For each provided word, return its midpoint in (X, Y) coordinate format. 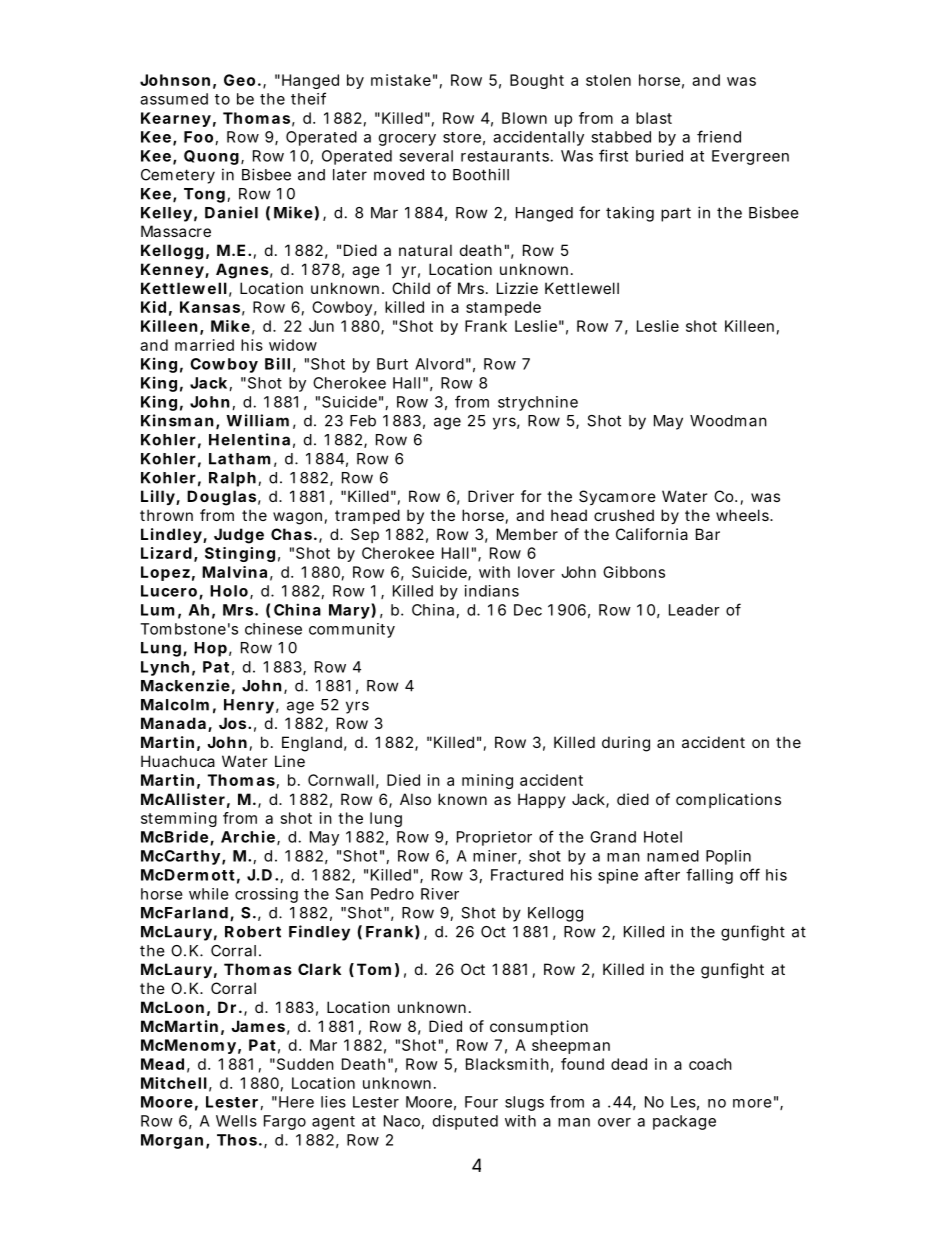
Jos (232, 723)
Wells (236, 1121)
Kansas (210, 307)
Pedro (392, 894)
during (626, 744)
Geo (239, 80)
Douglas (221, 498)
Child (411, 288)
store (462, 137)
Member (527, 534)
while (209, 894)
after (662, 874)
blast (654, 118)
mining (487, 781)
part (676, 215)
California (652, 534)
